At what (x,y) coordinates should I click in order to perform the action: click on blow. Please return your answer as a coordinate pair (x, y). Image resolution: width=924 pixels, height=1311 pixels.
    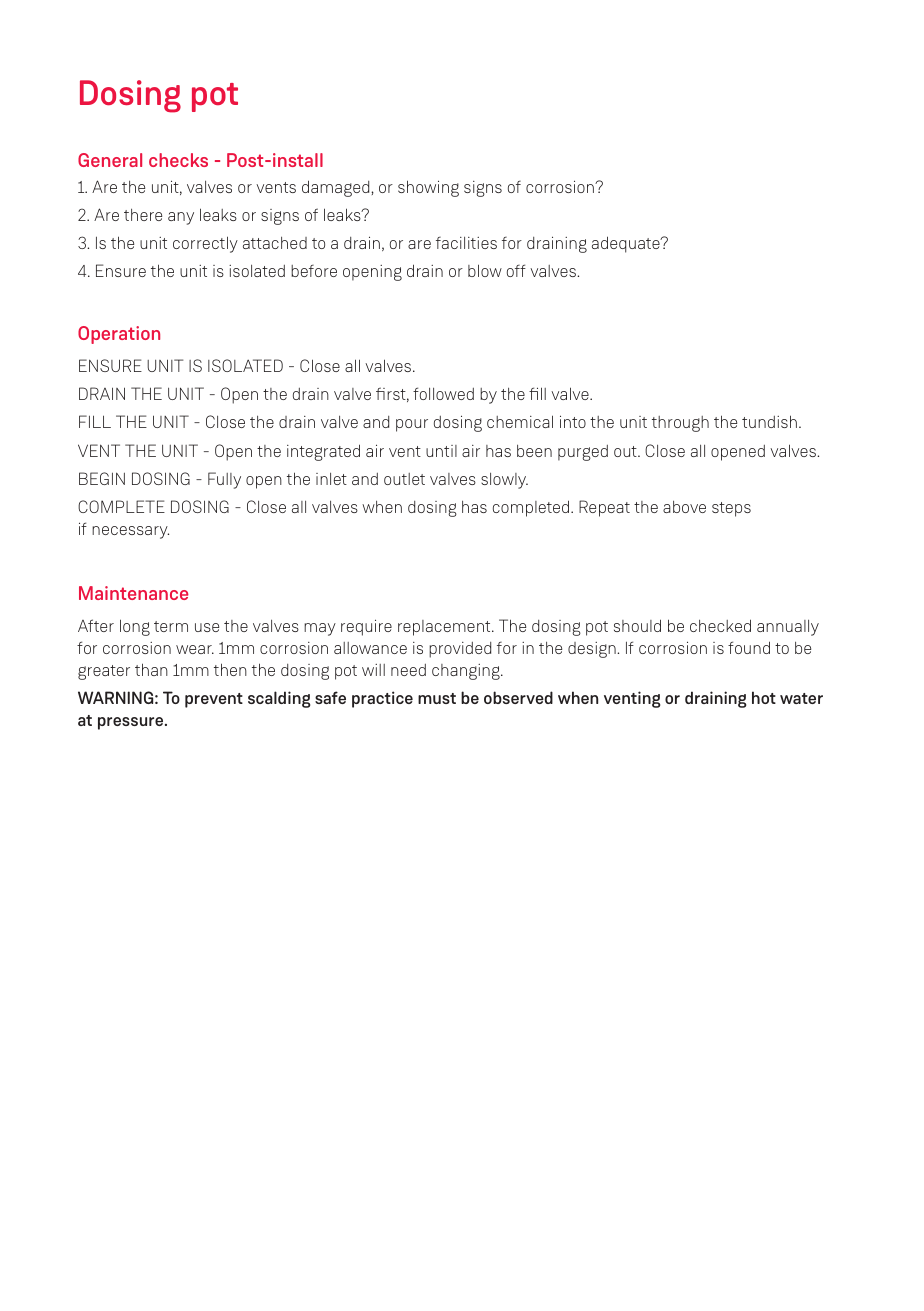
    Looking at the image, I should click on (485, 270).
